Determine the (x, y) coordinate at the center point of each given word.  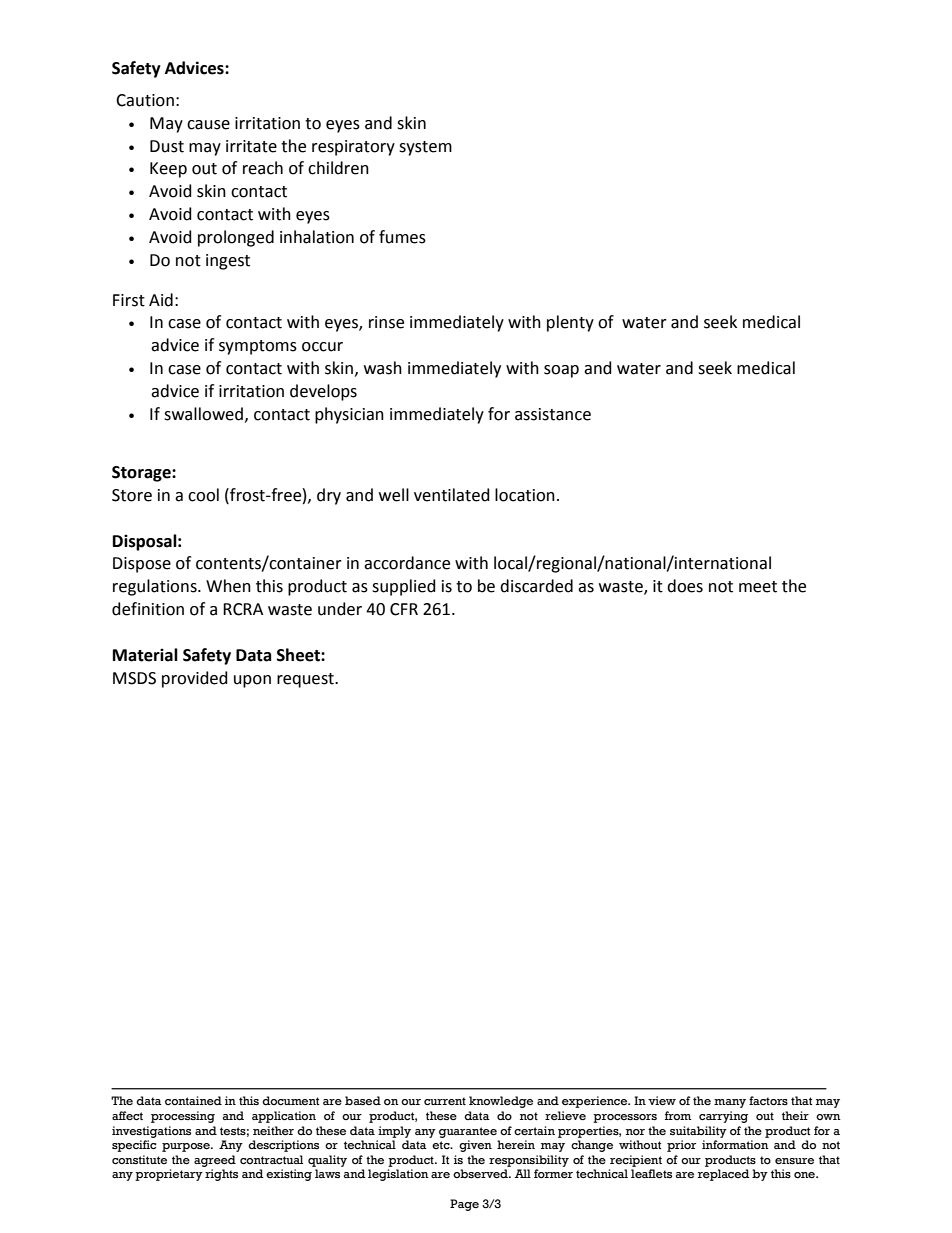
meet (758, 587)
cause (208, 125)
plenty (570, 323)
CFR (404, 609)
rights (221, 1175)
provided (195, 679)
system (425, 148)
